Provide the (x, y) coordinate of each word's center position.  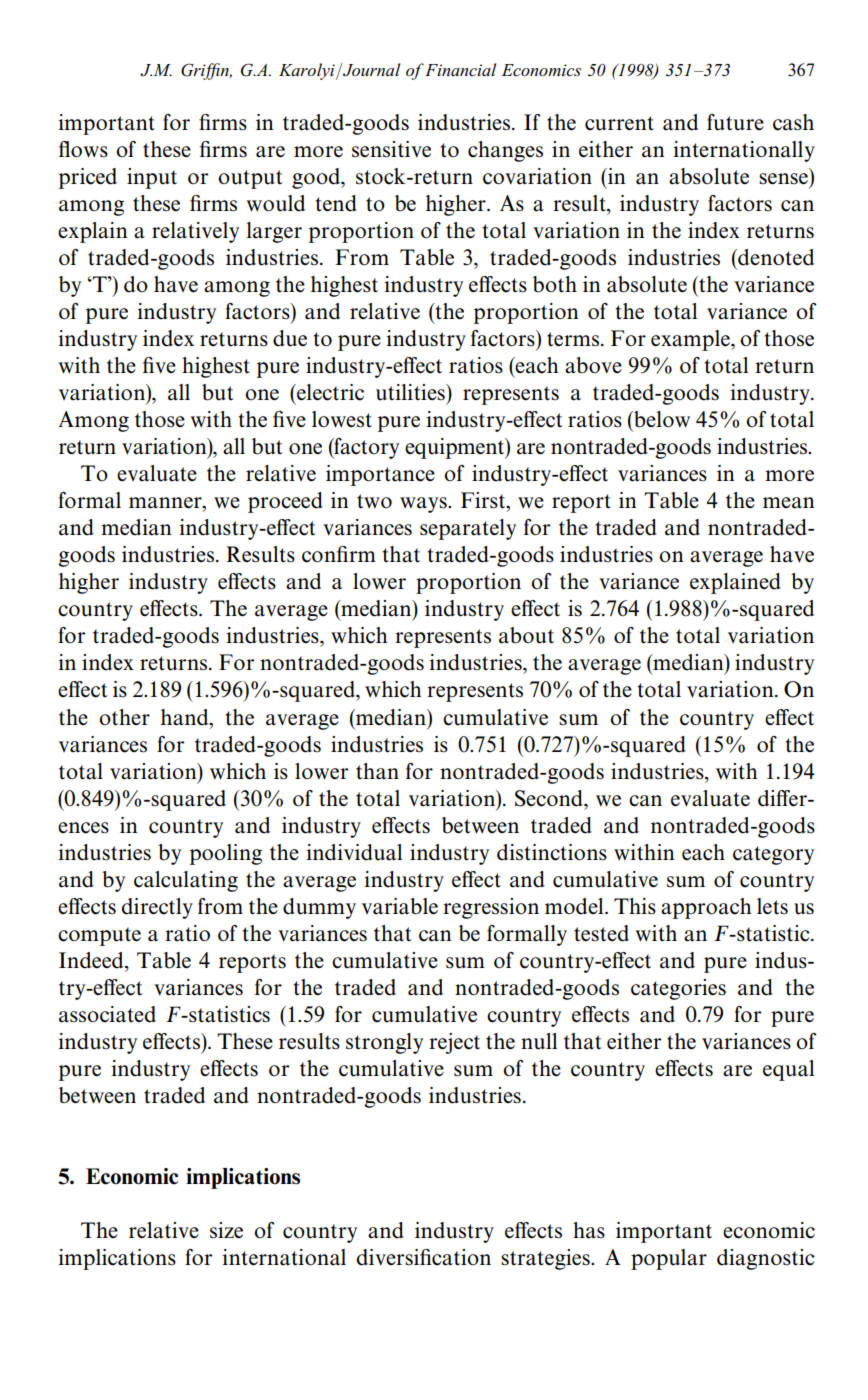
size (226, 1230)
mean (788, 503)
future (735, 122)
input (152, 178)
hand (186, 717)
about (526, 635)
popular (669, 1259)
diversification (424, 1257)
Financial (459, 69)
